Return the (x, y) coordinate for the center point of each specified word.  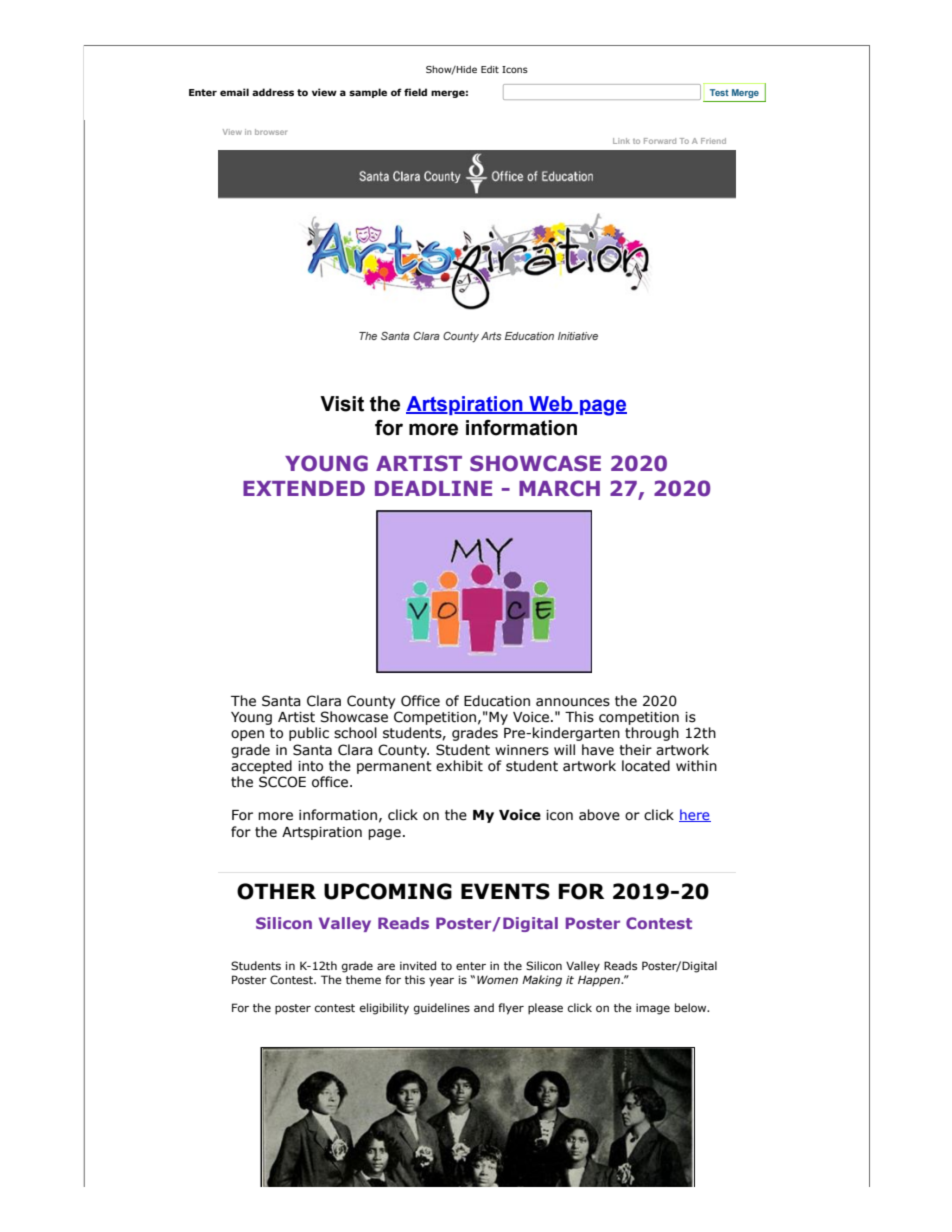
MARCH (559, 488)
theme (363, 979)
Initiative (578, 336)
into (310, 766)
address (273, 92)
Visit (342, 404)
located (646, 766)
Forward (660, 141)
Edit (490, 69)
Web (551, 404)
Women (497, 979)
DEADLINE (433, 488)
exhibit (459, 766)
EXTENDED (304, 488)
